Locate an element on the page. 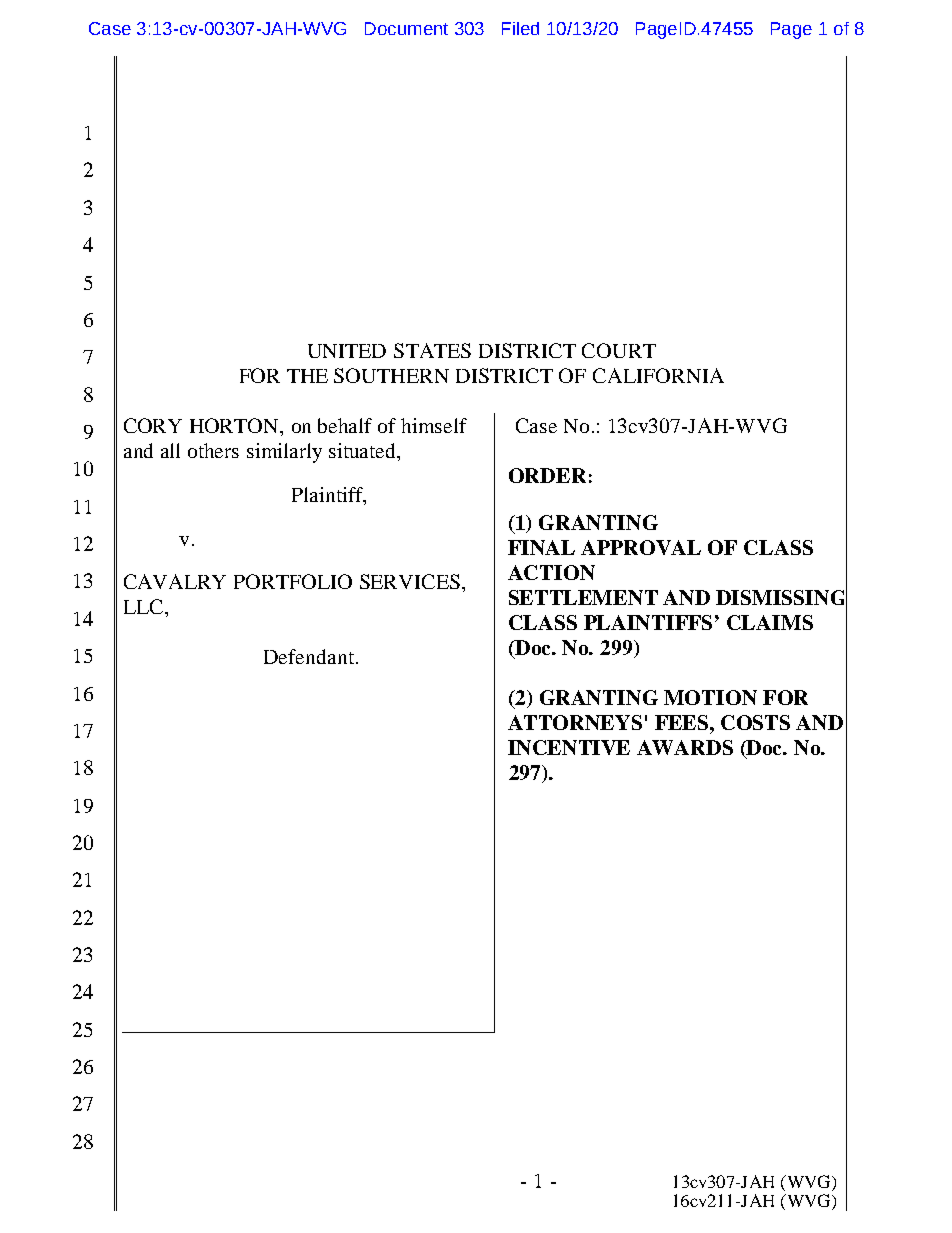  FINAL is located at coordinates (541, 547).
